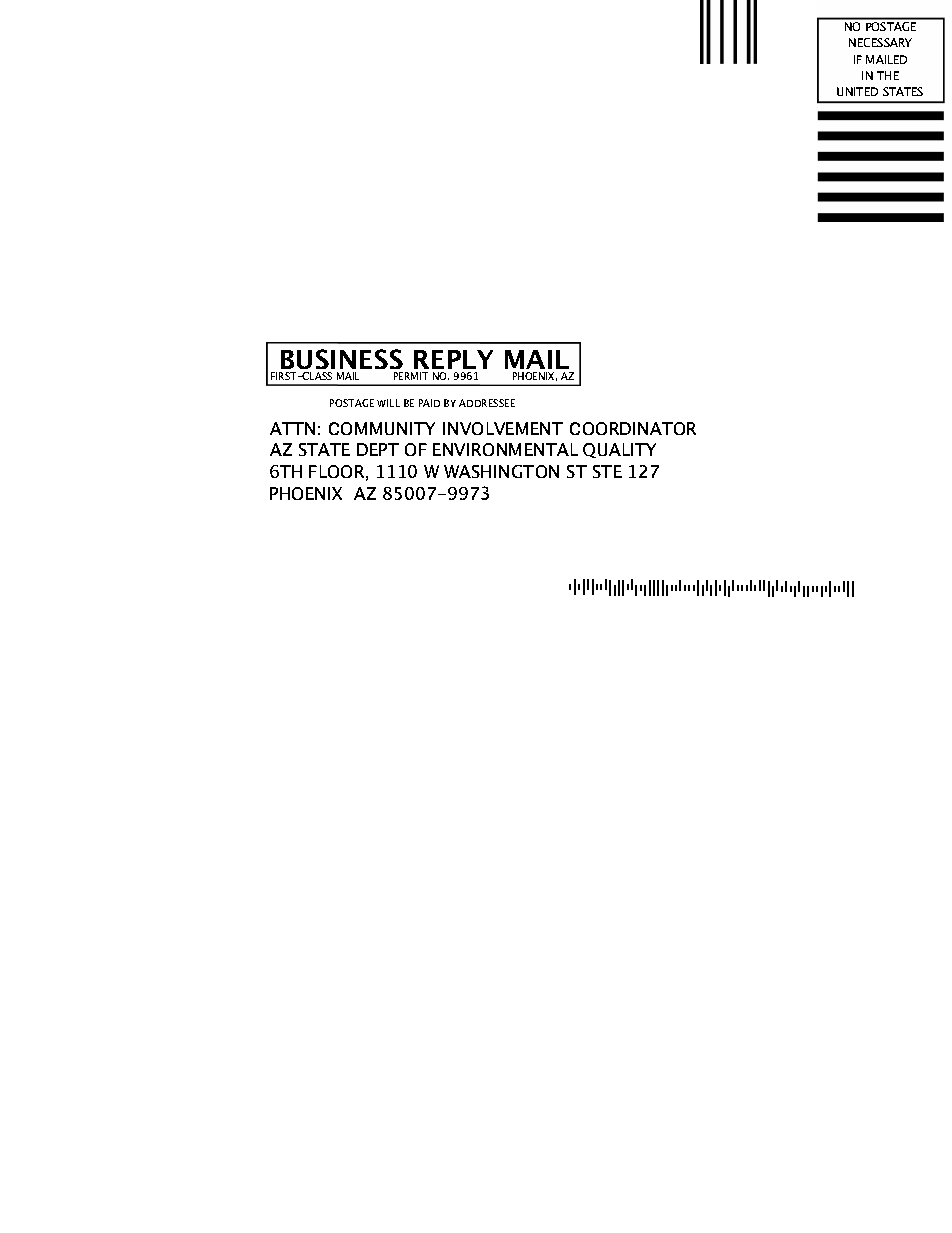 The width and height of the image is (952, 1233). What do you see at coordinates (619, 450) in the image?
I see `QUALITY` at bounding box center [619, 450].
